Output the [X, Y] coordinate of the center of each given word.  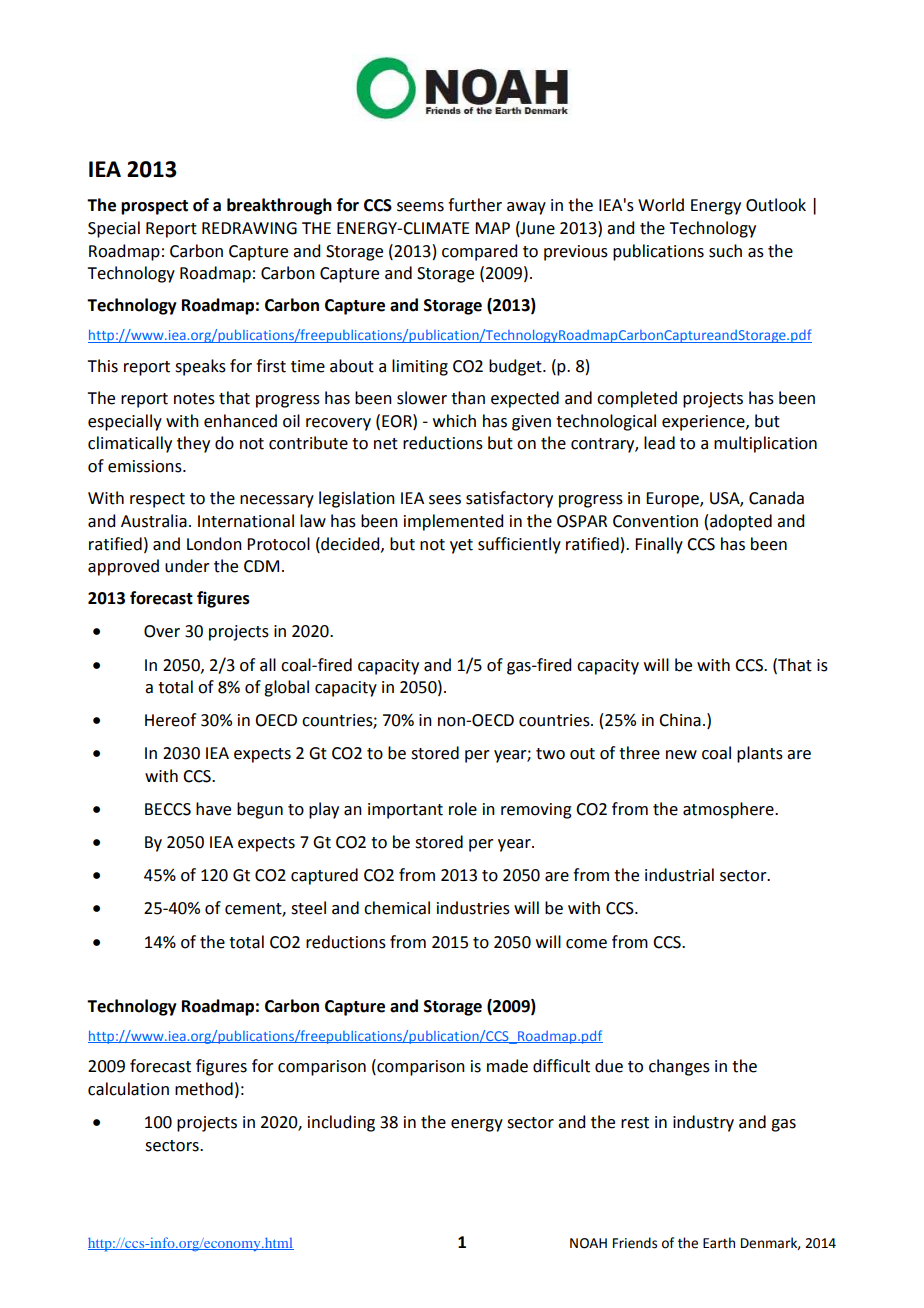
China [680, 720]
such [725, 251]
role [463, 809]
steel [308, 908]
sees [445, 500]
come [586, 944]
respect [157, 500]
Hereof [170, 720]
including [341, 1123]
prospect [154, 207]
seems [420, 207]
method [204, 1089]
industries [473, 908]
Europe [673, 500]
